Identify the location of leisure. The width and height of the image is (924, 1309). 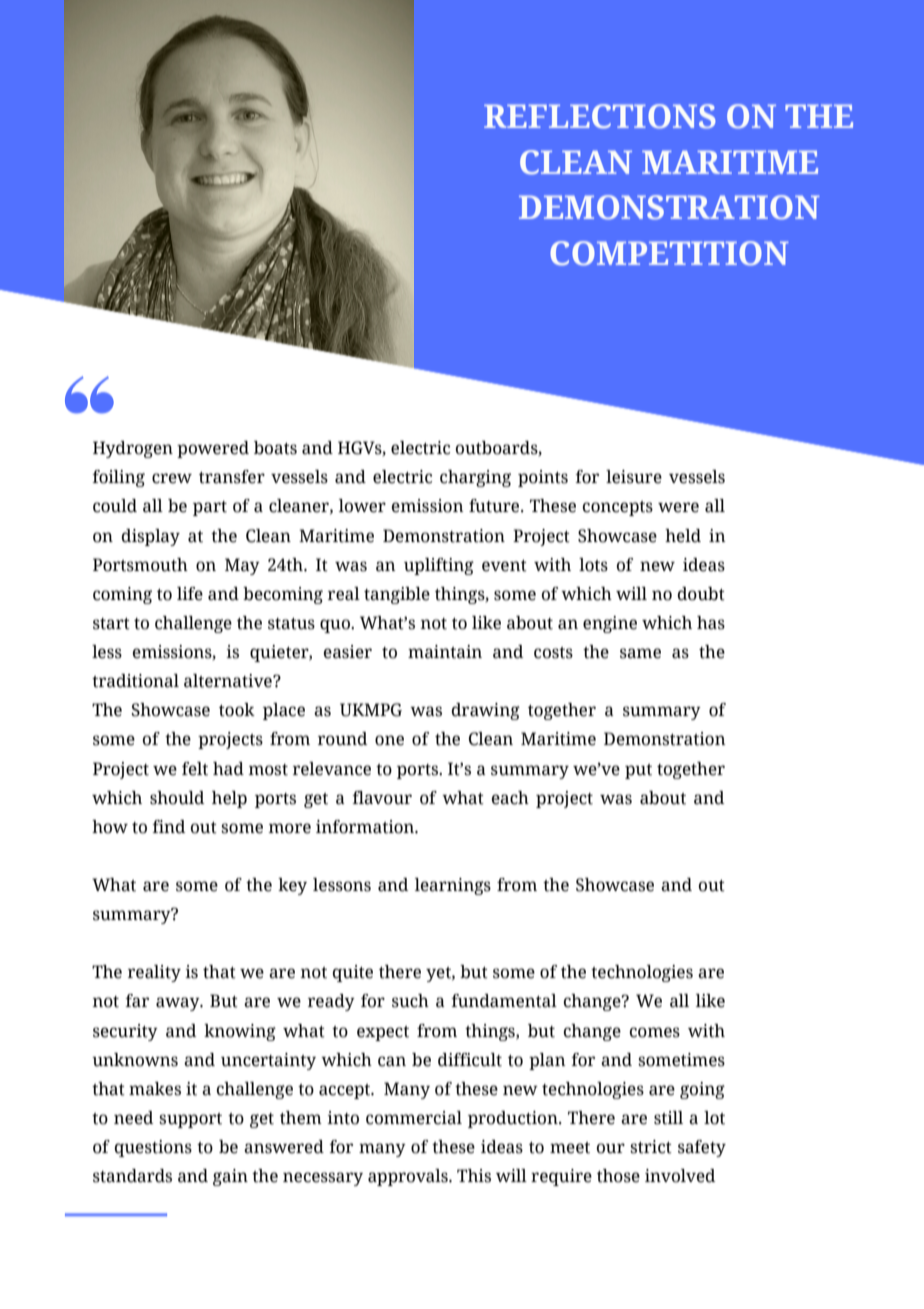
(634, 477).
